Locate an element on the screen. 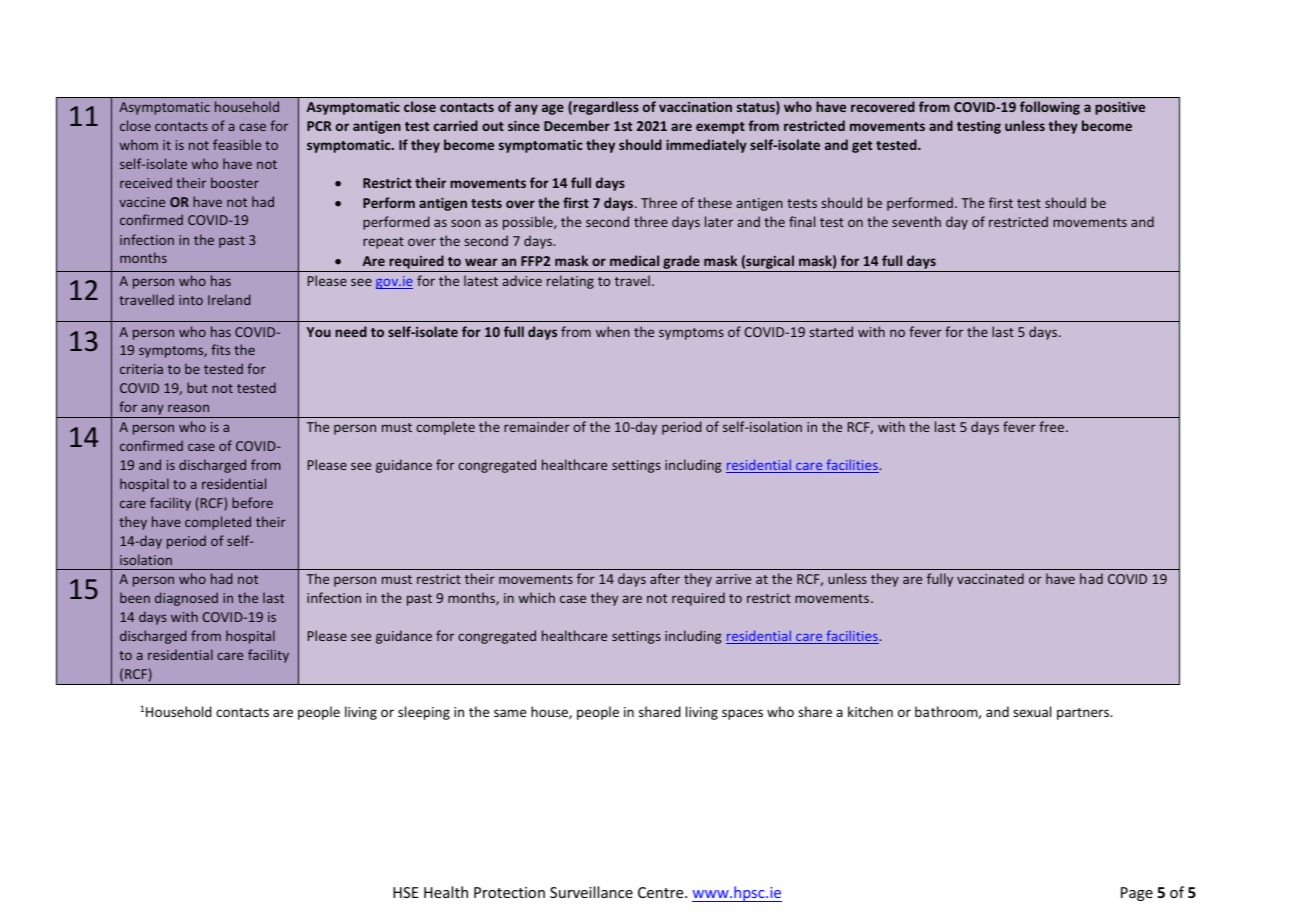 The width and height of the screenshot is (1308, 924). but is located at coordinates (197, 387).
